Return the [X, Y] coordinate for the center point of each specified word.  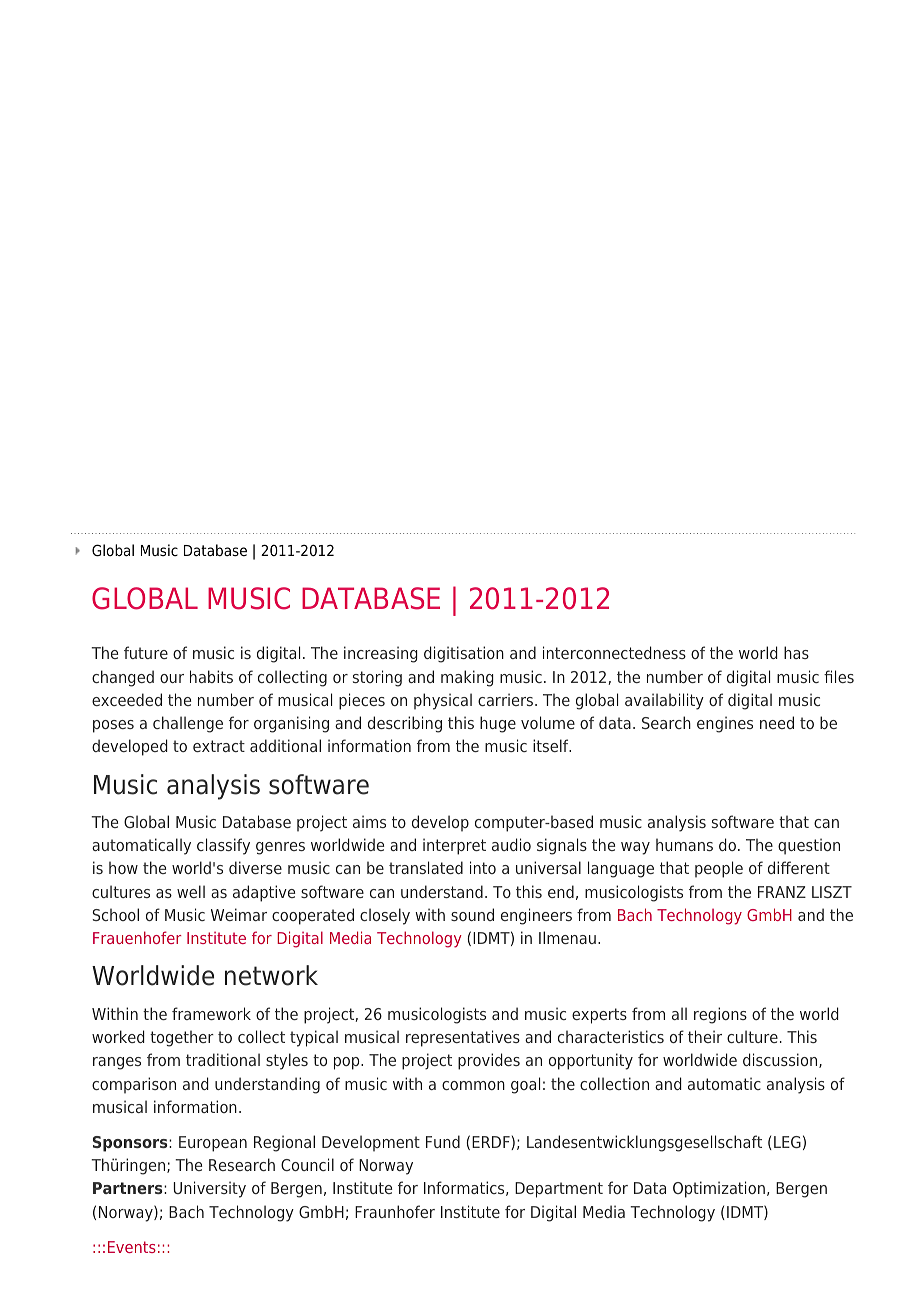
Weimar [239, 914]
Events [132, 1247]
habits [211, 676]
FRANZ [782, 892]
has [796, 652]
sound [472, 914]
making [467, 678]
